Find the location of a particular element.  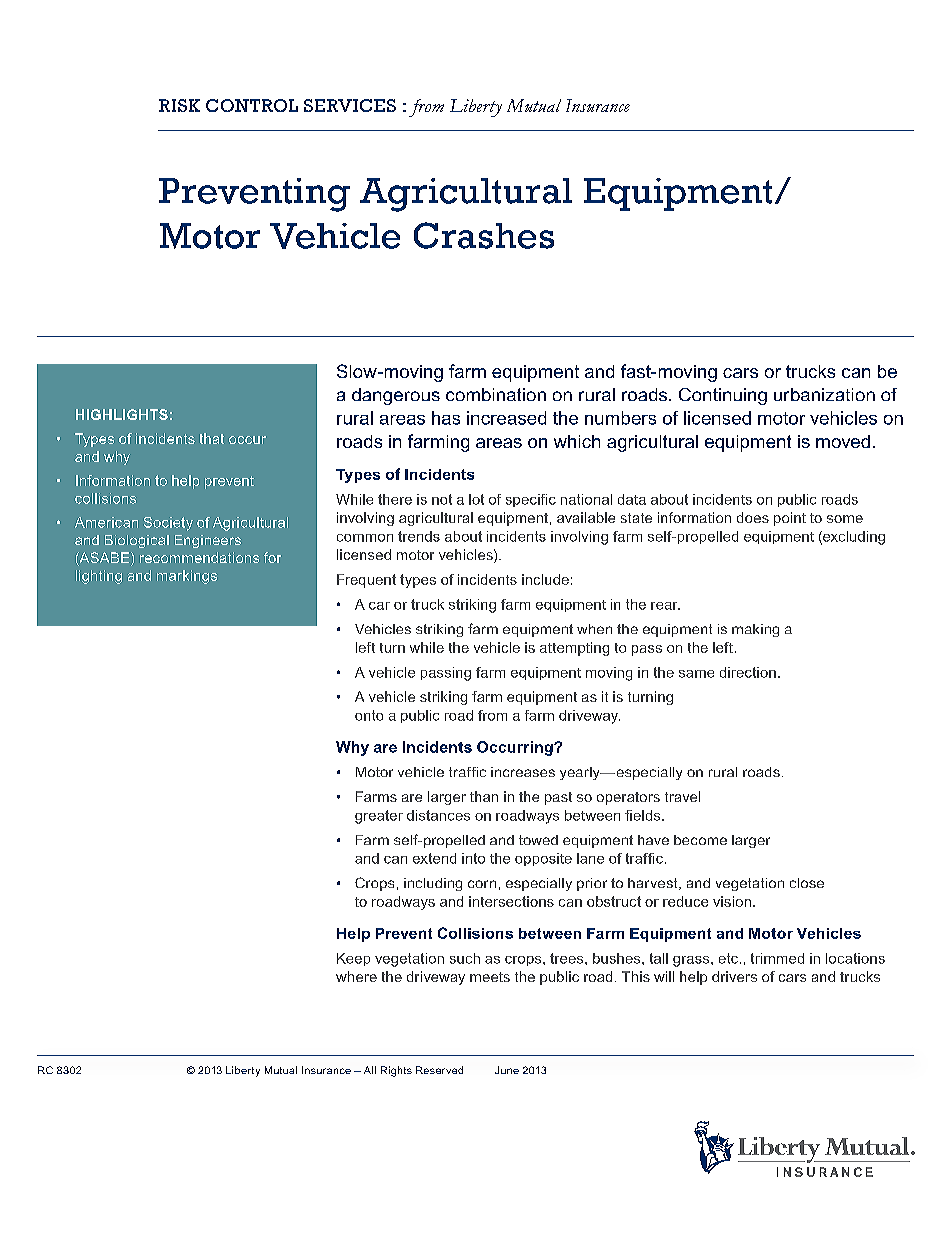

drivers is located at coordinates (734, 976).
